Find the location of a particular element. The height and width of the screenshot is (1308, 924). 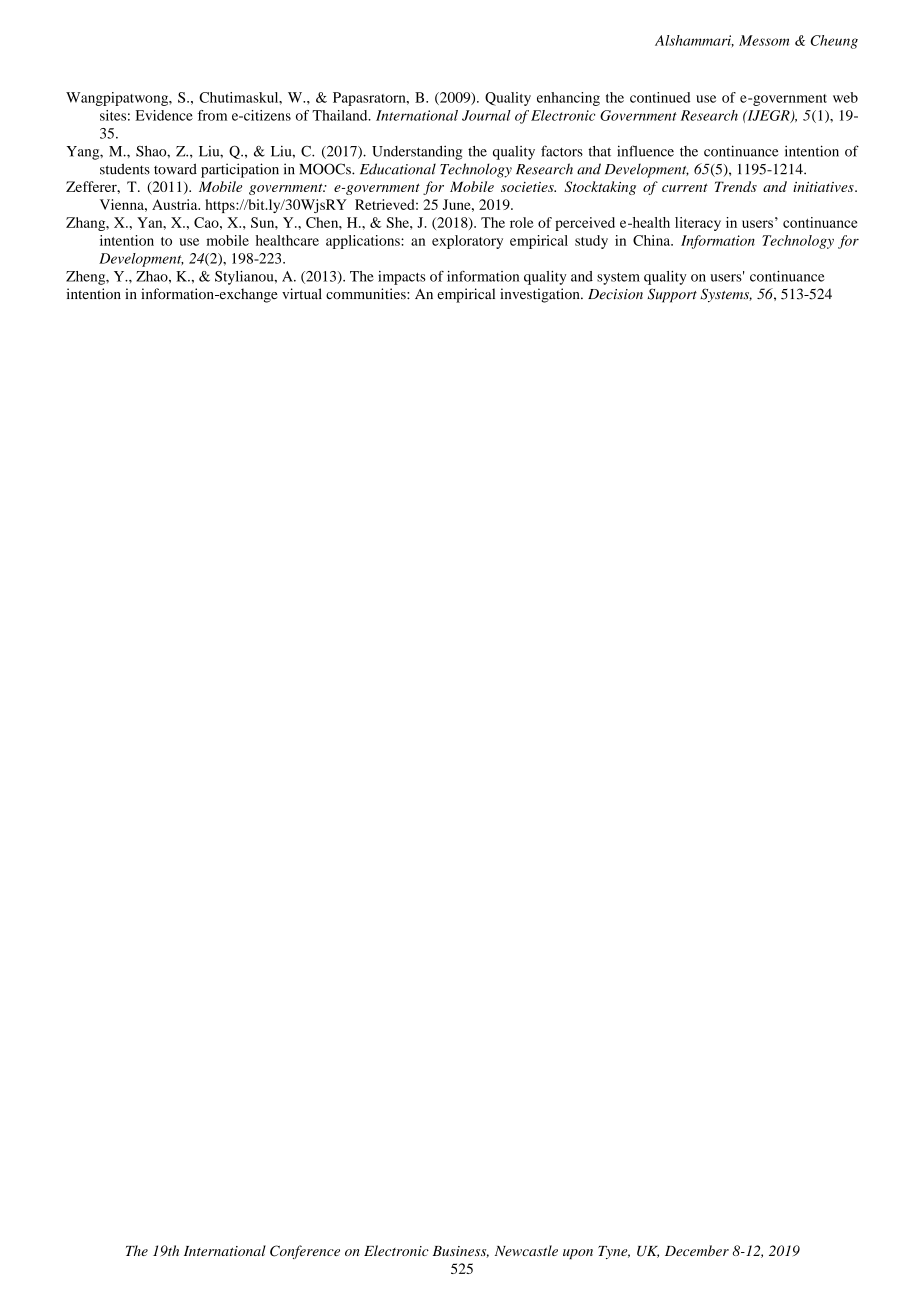

Support is located at coordinates (672, 295).
